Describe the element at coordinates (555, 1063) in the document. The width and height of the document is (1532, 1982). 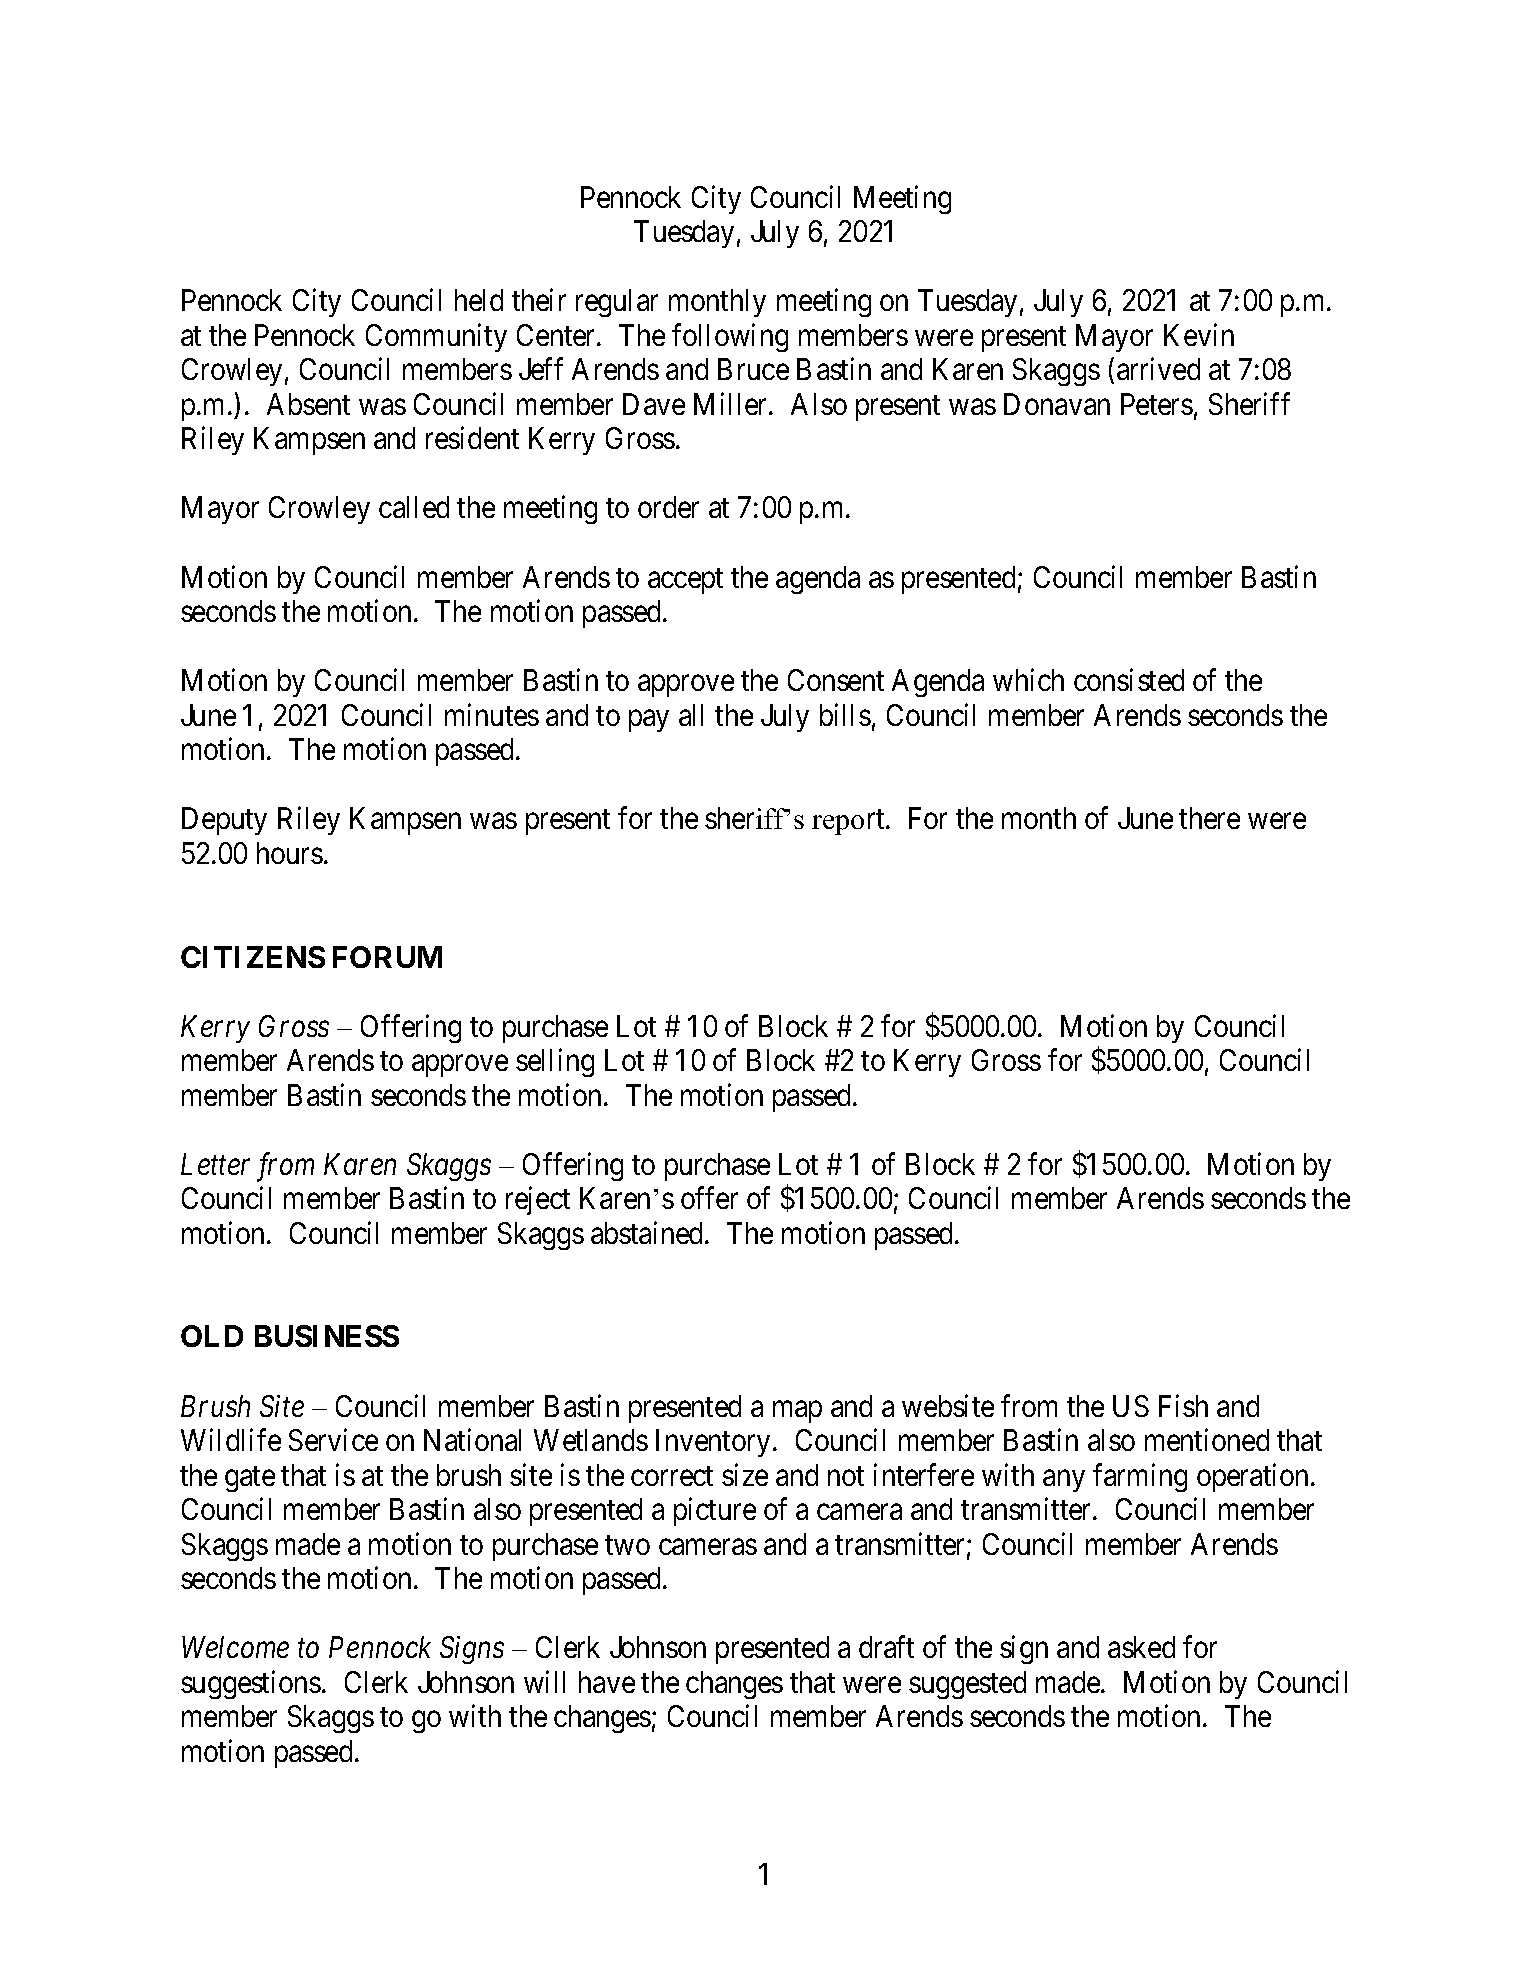
I see `selling` at that location.
